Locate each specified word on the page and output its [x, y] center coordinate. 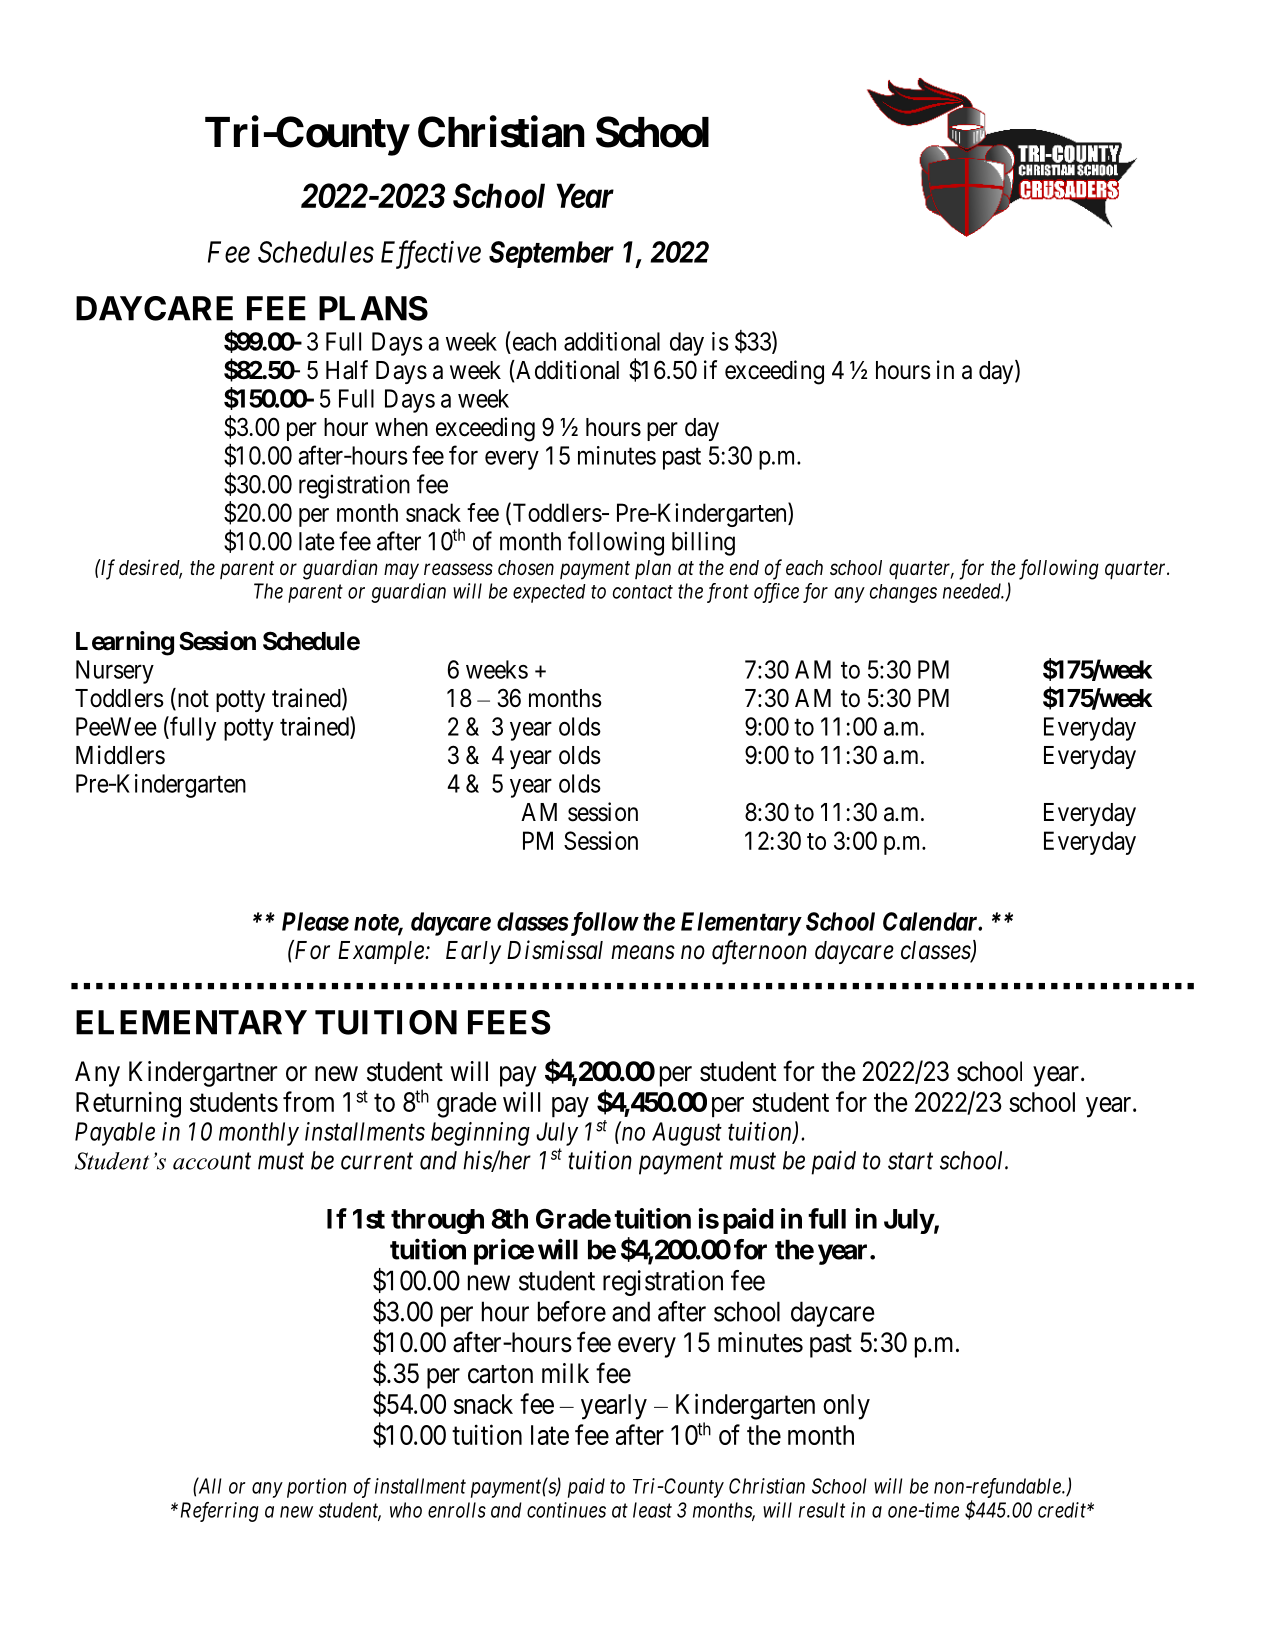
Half [347, 370]
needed [973, 591]
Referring [218, 1512]
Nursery [115, 672]
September [551, 254]
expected [549, 593]
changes [903, 593]
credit [1063, 1510]
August [687, 1134]
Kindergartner [203, 1074]
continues [566, 1510]
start [910, 1161]
